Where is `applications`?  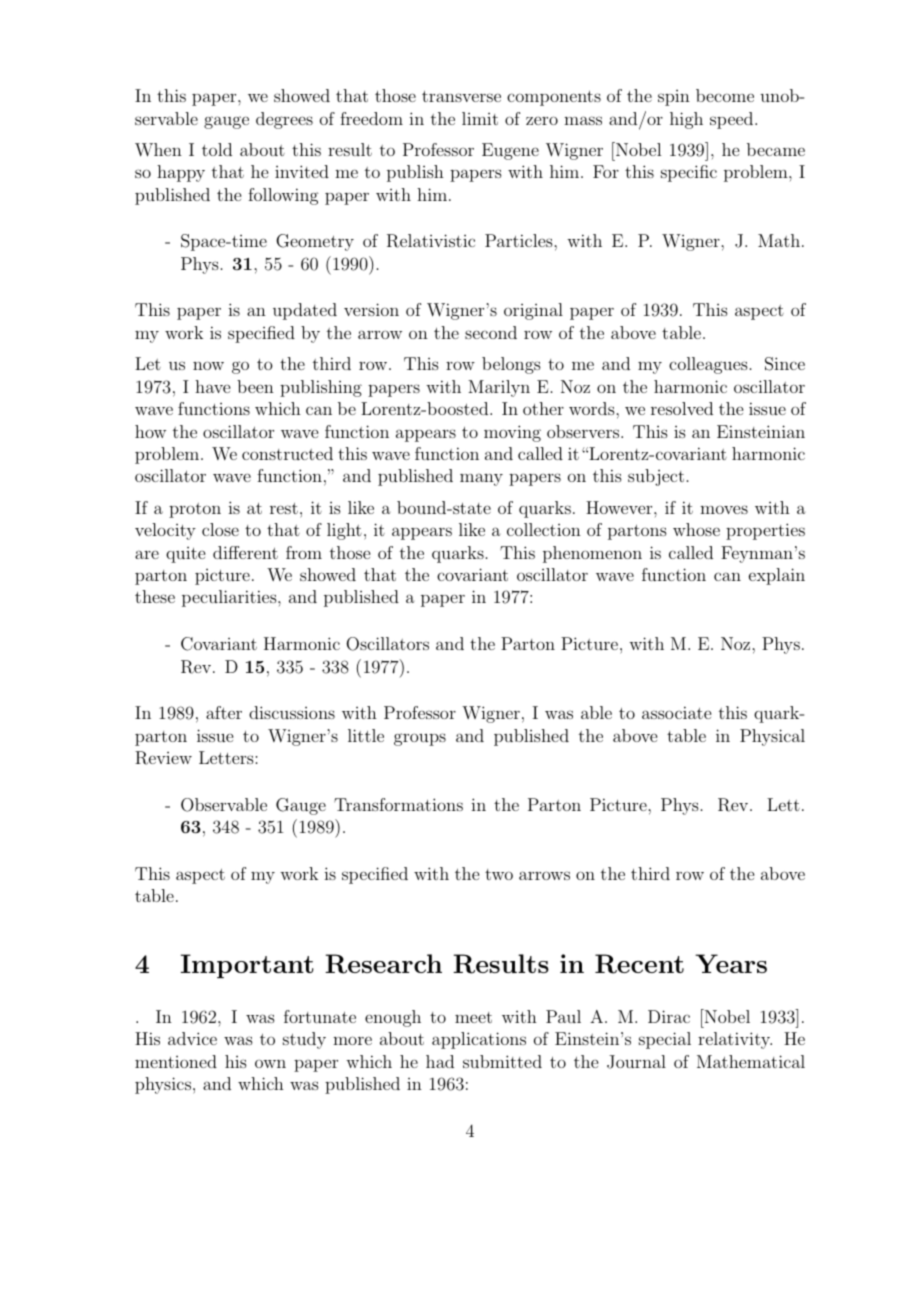 applications is located at coordinates (479, 1040).
